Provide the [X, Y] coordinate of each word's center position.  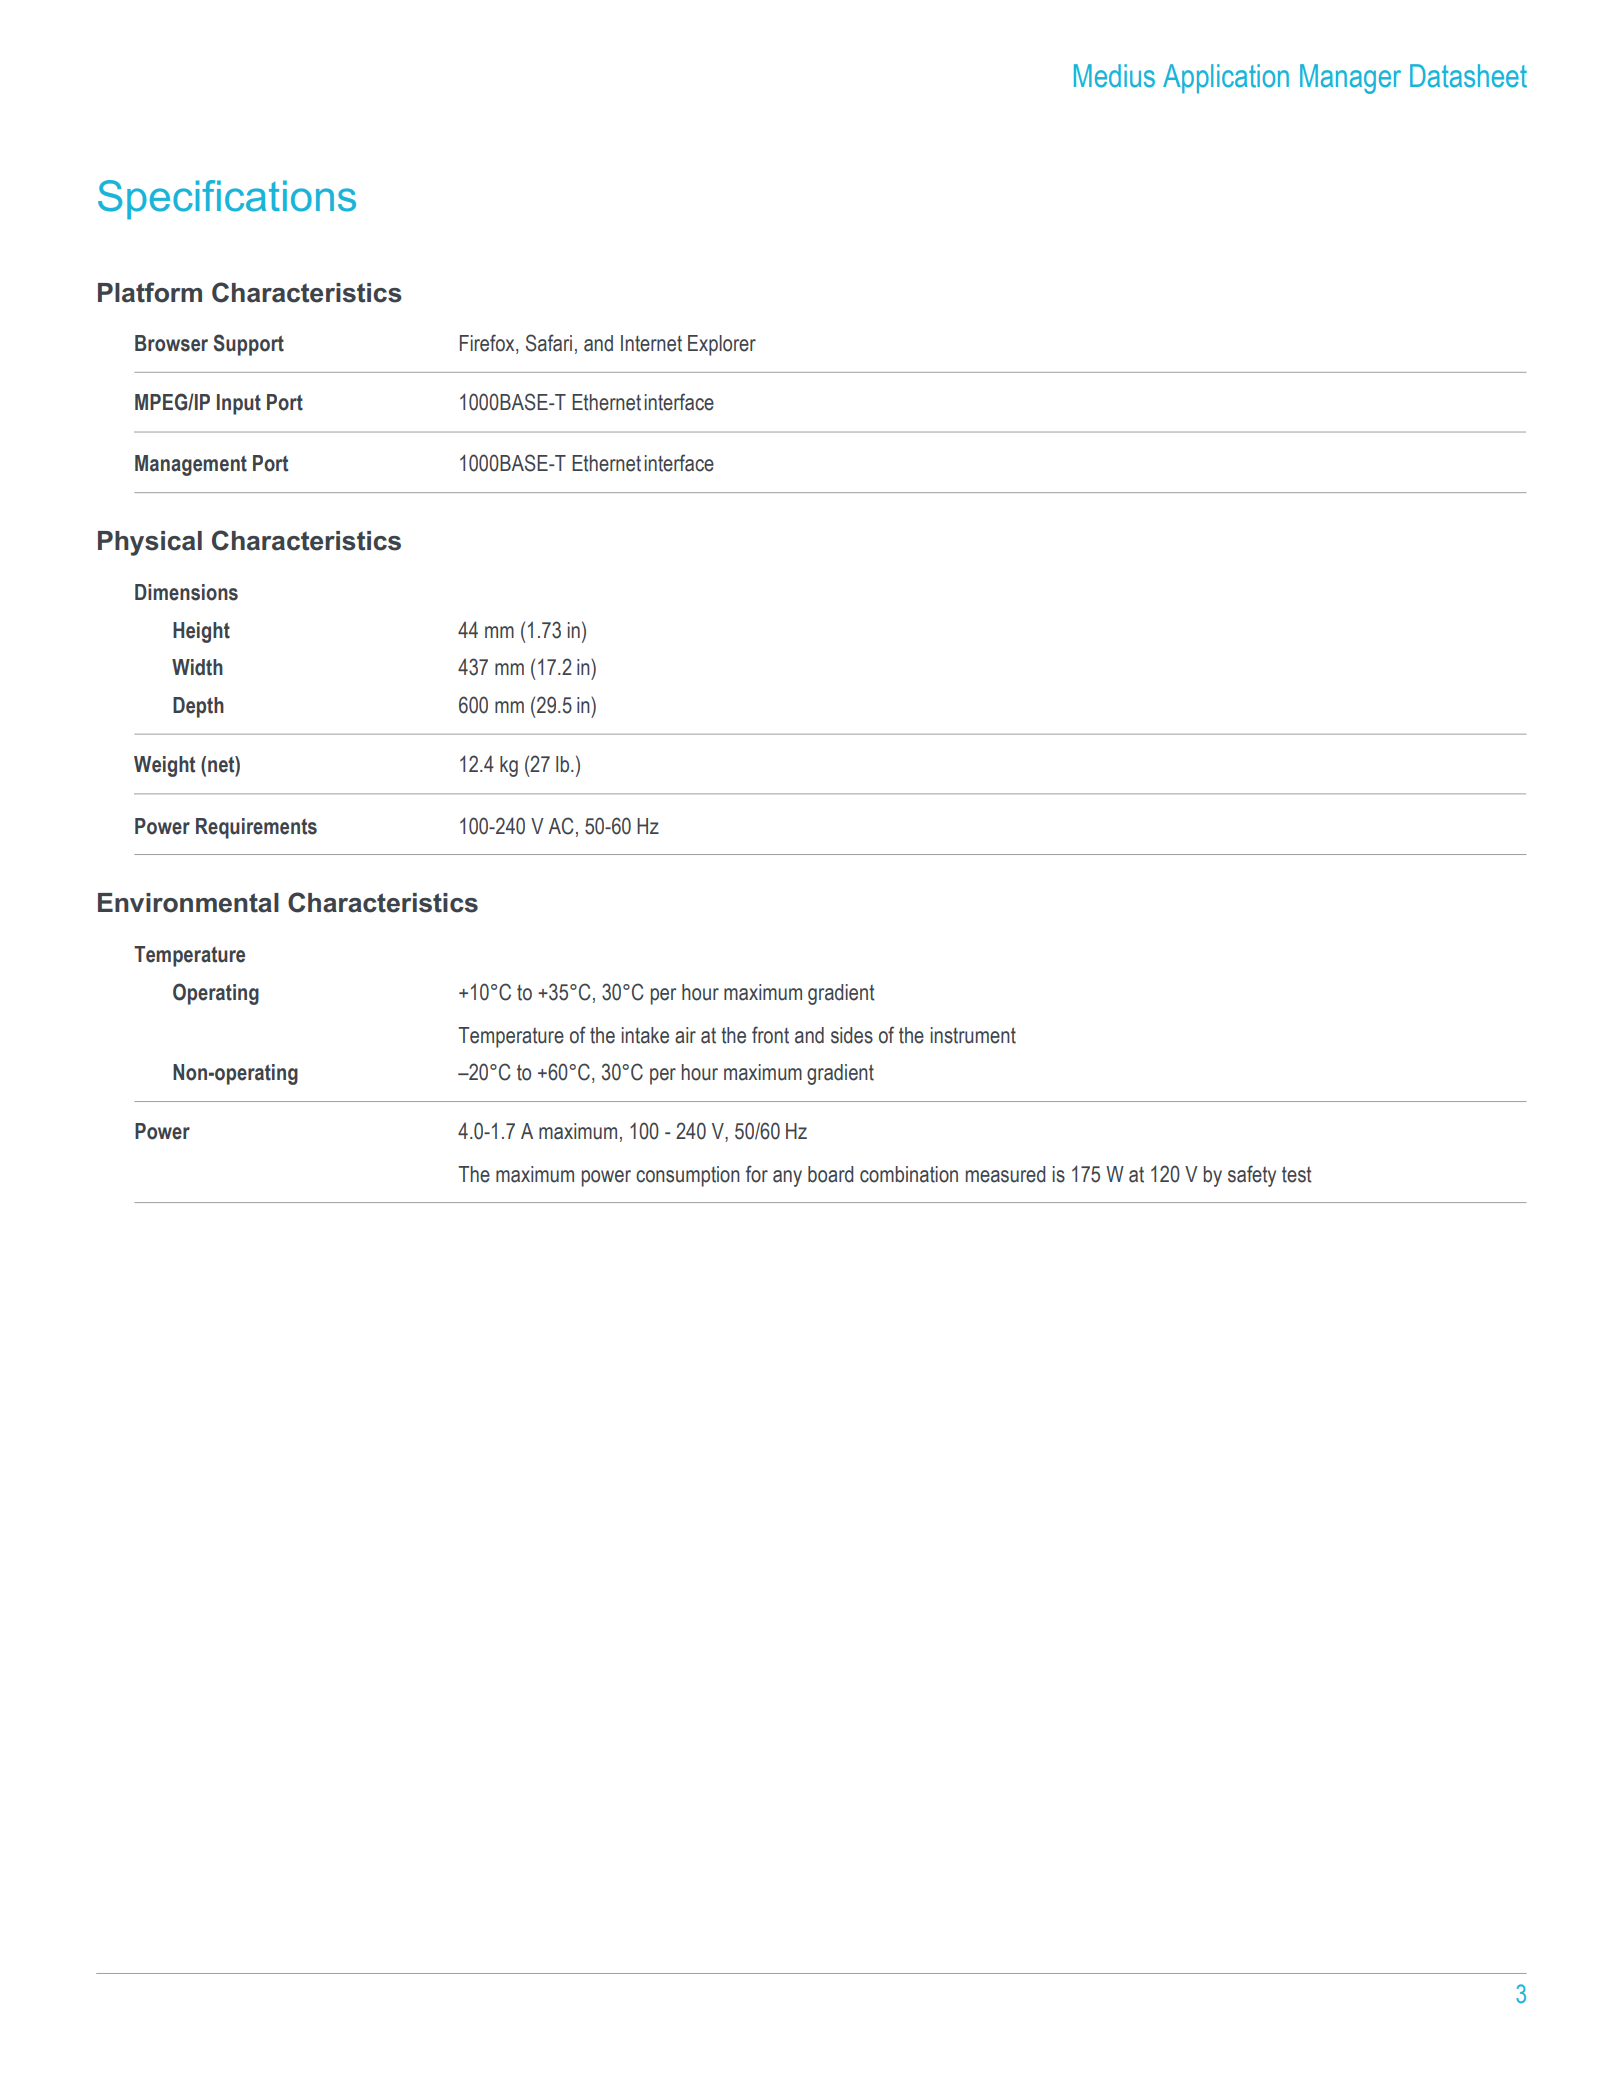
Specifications [227, 200]
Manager [1350, 79]
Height [201, 632]
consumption [688, 1176]
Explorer [722, 345]
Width [197, 667]
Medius [1114, 76]
